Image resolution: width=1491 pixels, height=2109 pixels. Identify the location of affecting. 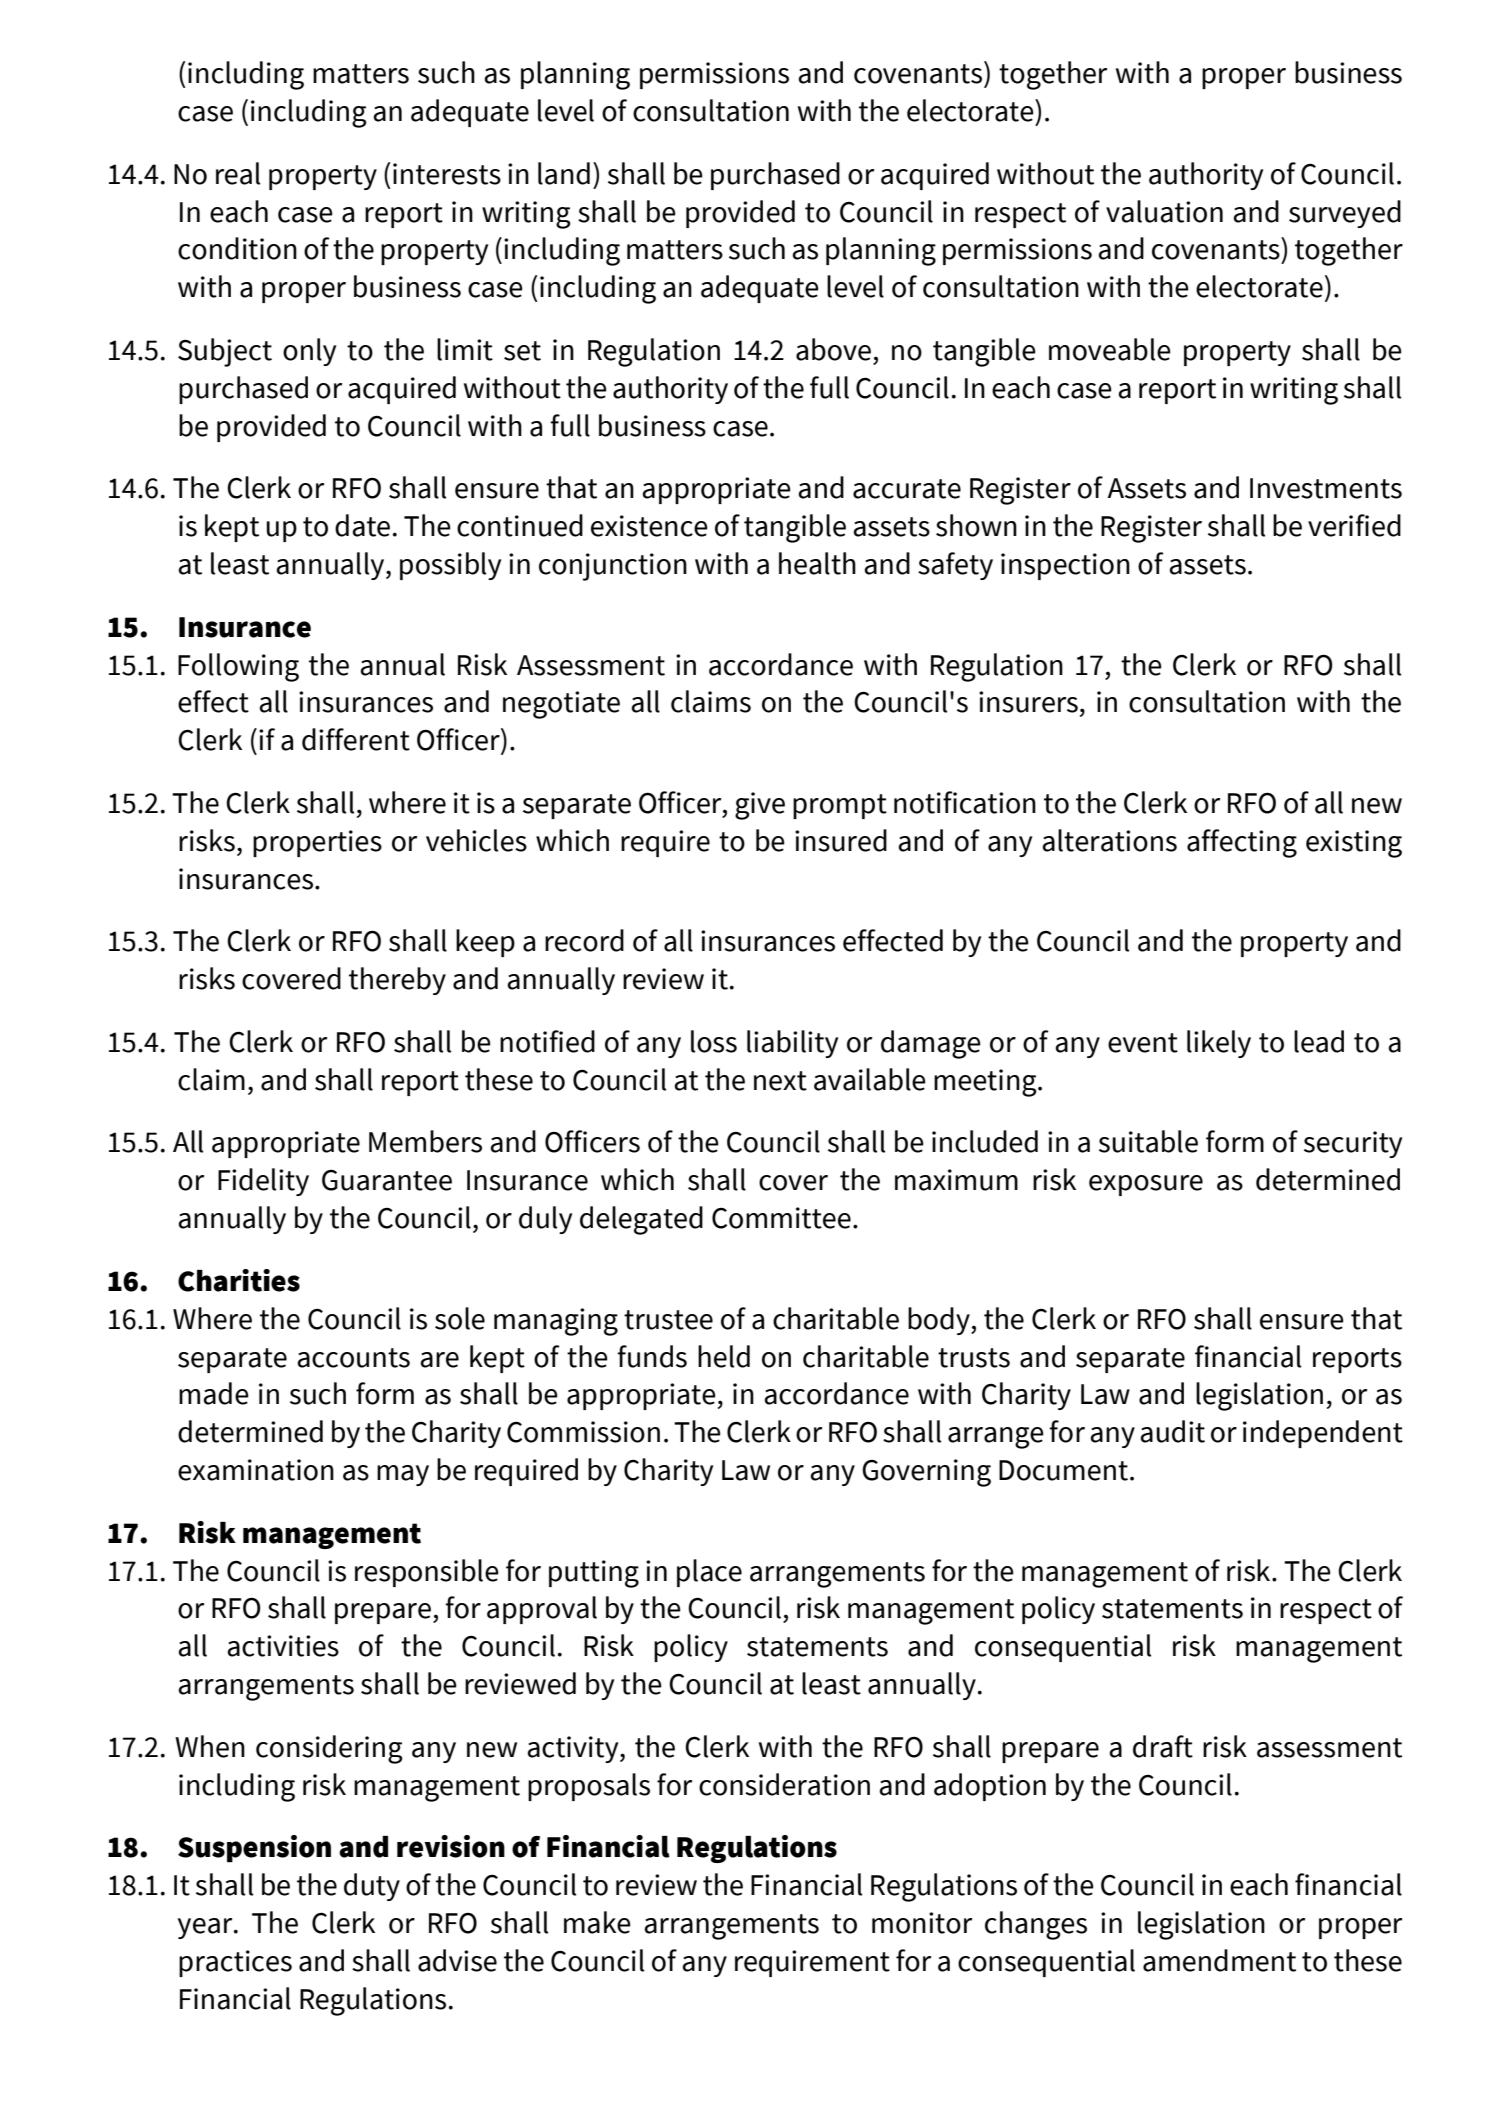
(1242, 843).
